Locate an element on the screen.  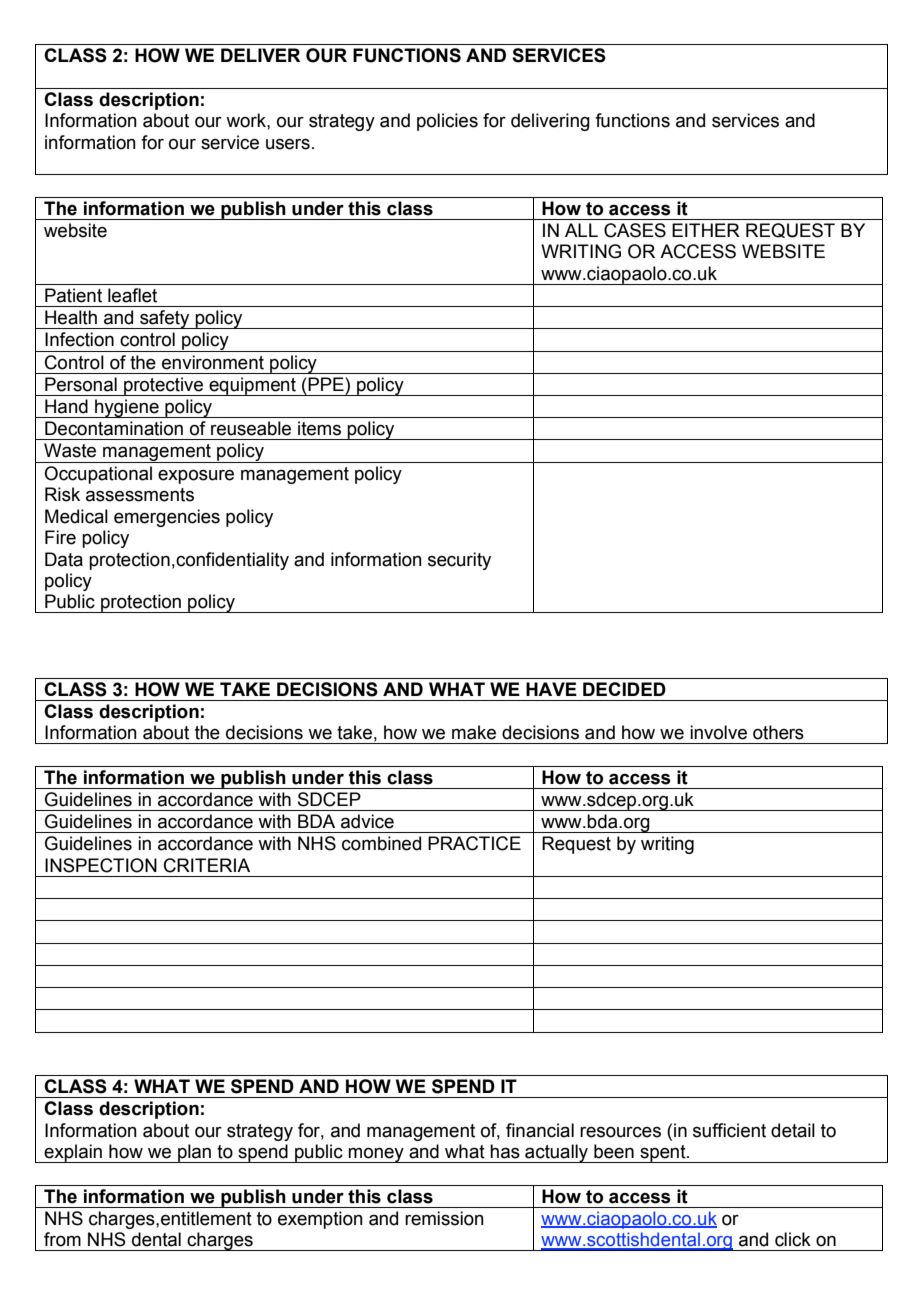
INSPECTION is located at coordinates (101, 865).
